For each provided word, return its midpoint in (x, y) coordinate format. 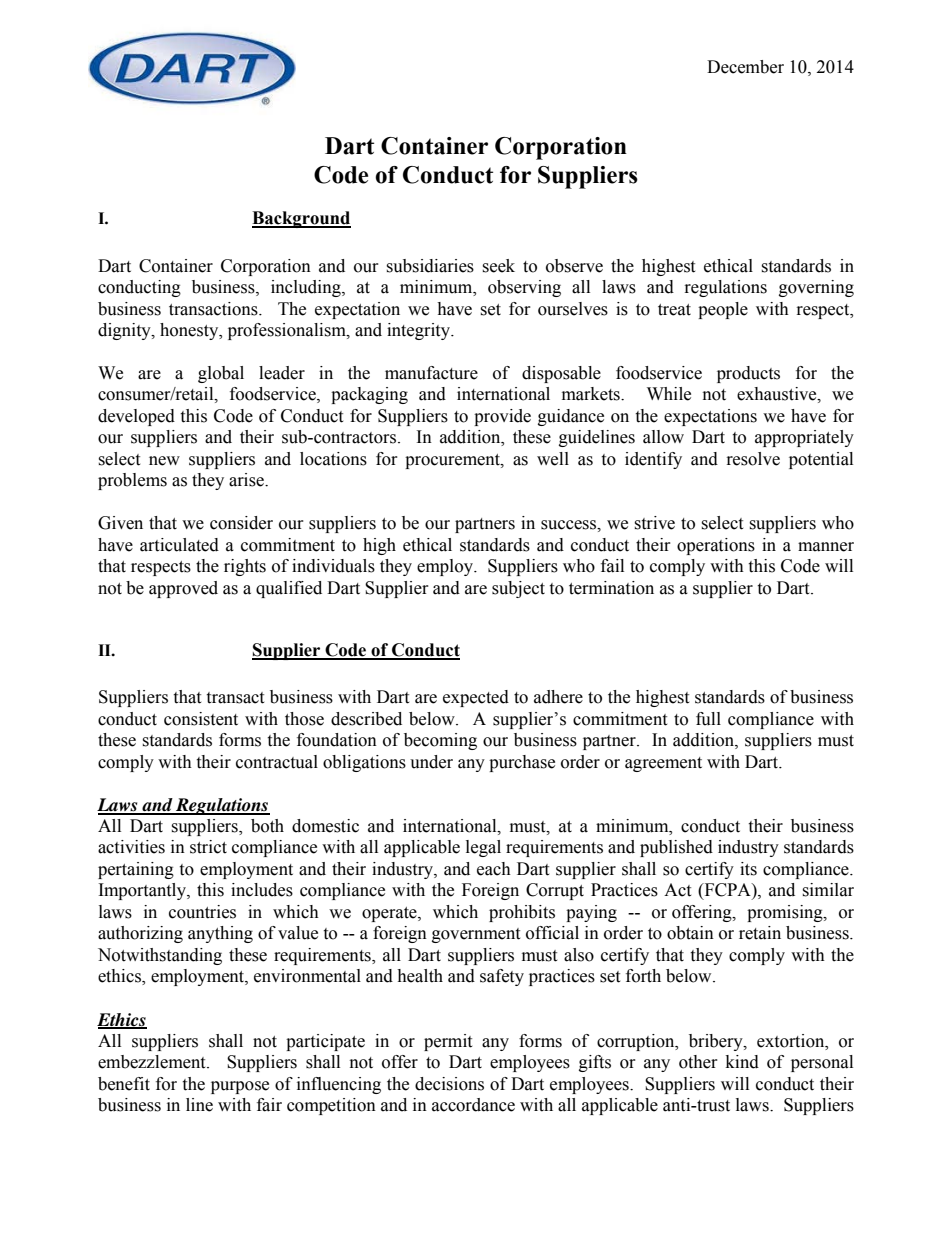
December (745, 67)
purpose (240, 1087)
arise (247, 480)
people (723, 310)
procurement (453, 461)
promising (786, 913)
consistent (201, 719)
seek (498, 266)
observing (524, 288)
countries (202, 912)
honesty (190, 331)
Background (301, 219)
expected (476, 698)
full (708, 719)
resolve (753, 459)
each (494, 869)
